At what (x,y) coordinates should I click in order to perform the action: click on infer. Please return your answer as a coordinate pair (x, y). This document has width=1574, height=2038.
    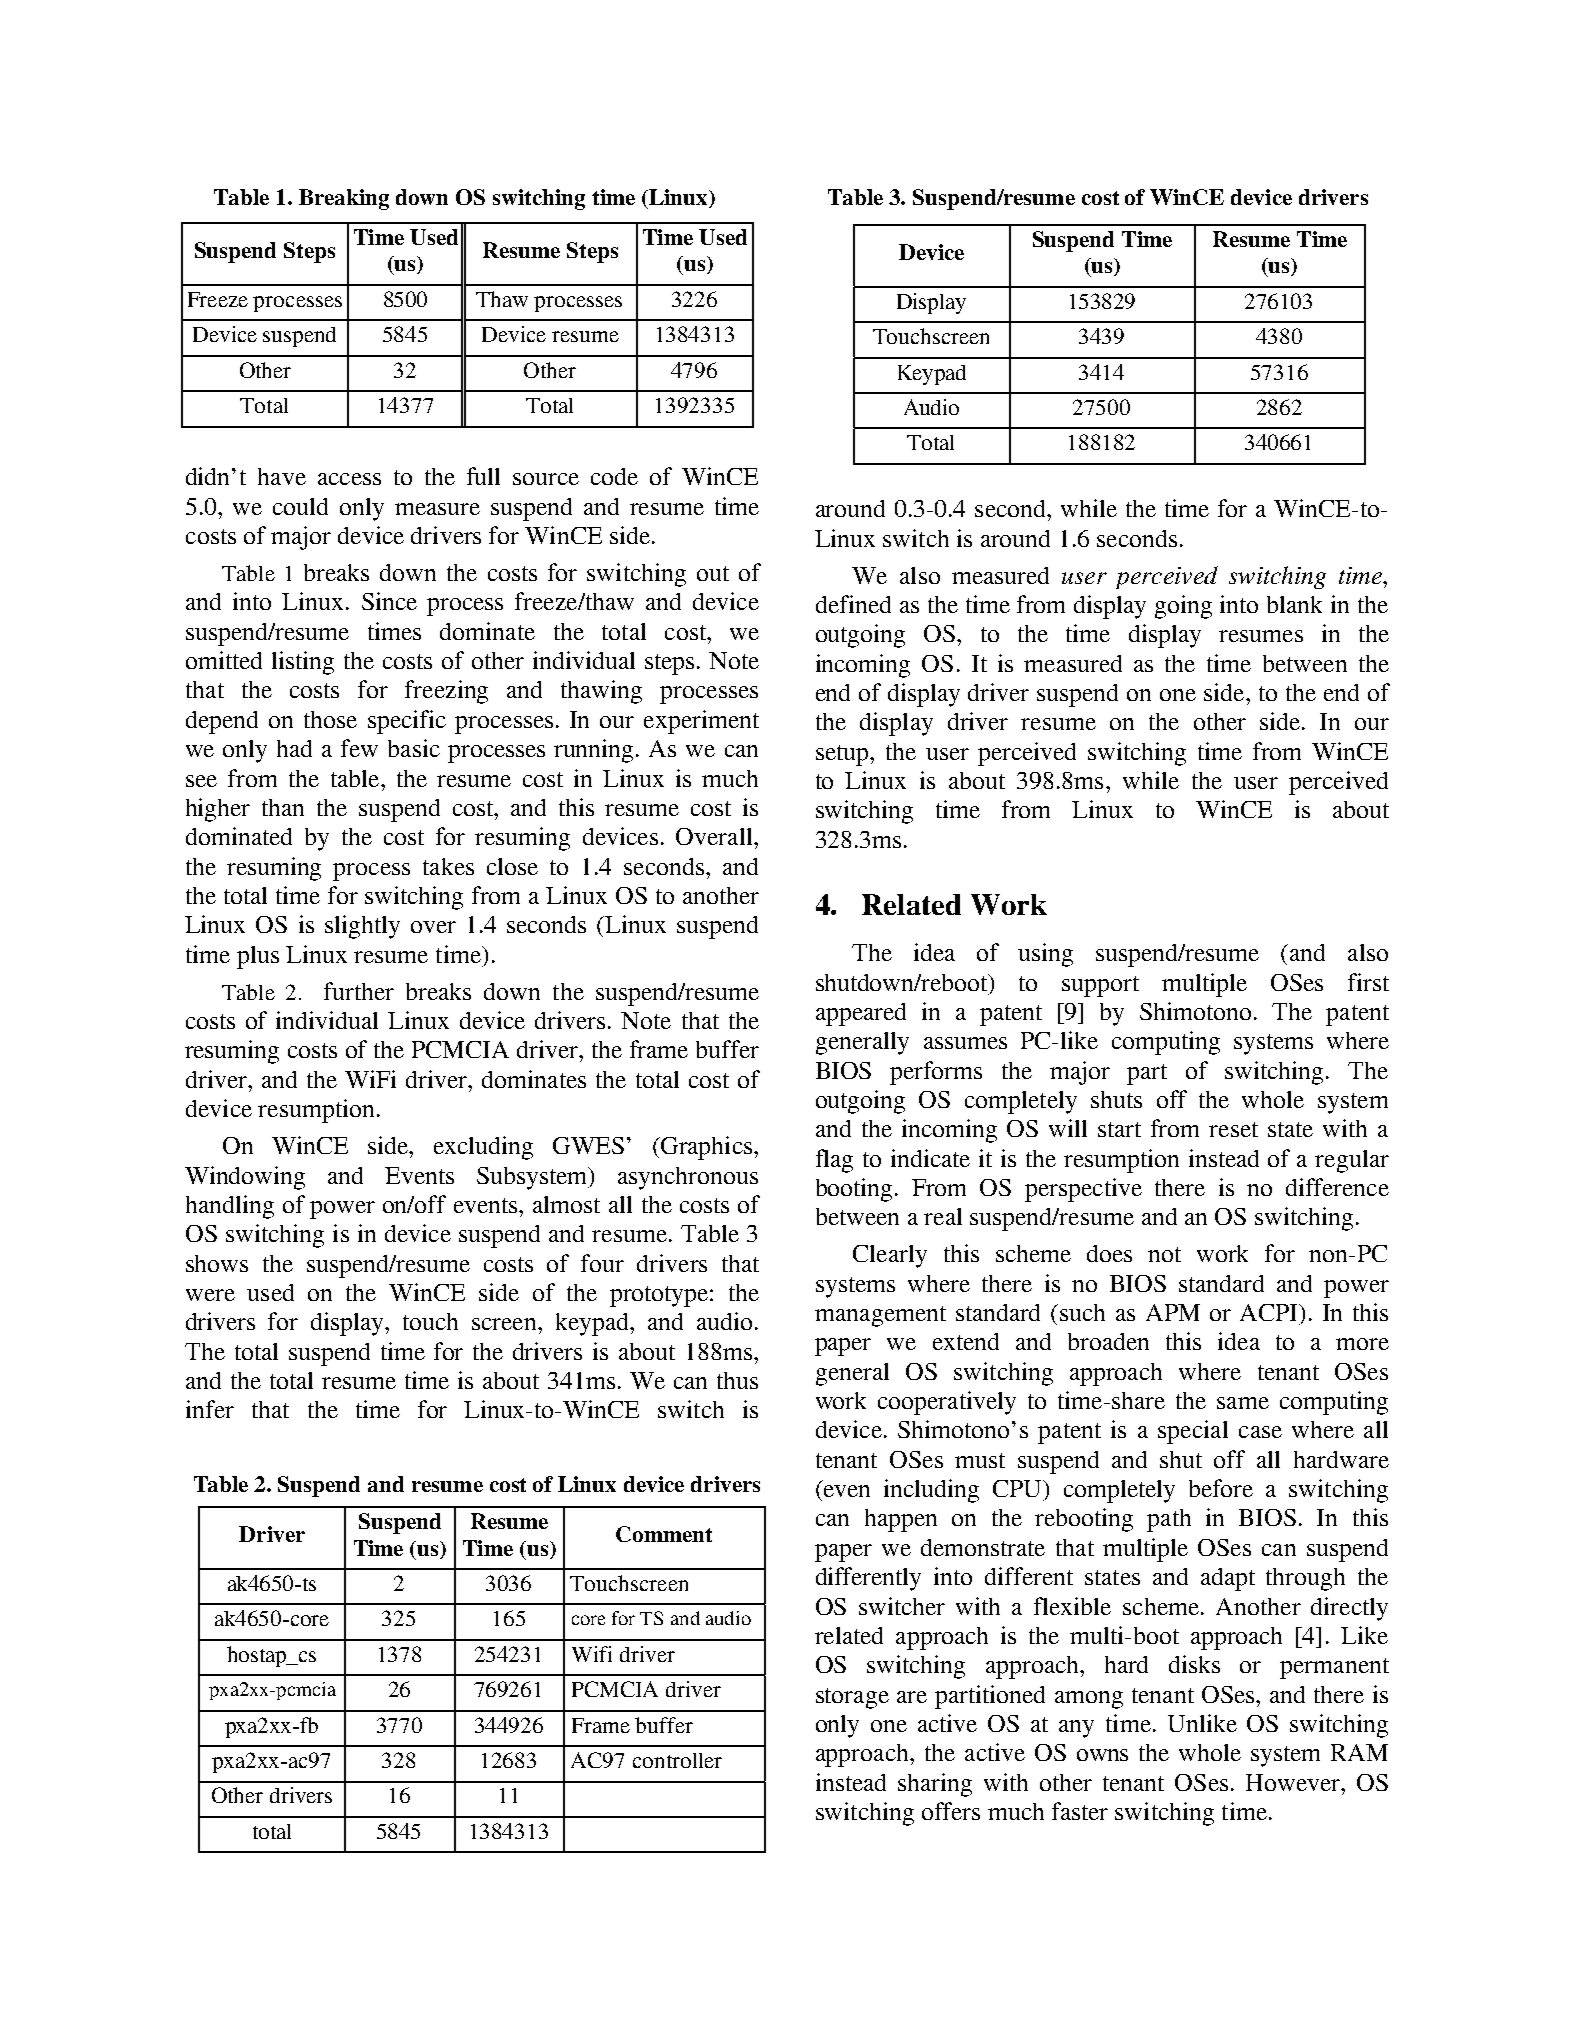
    Looking at the image, I should click on (210, 1409).
